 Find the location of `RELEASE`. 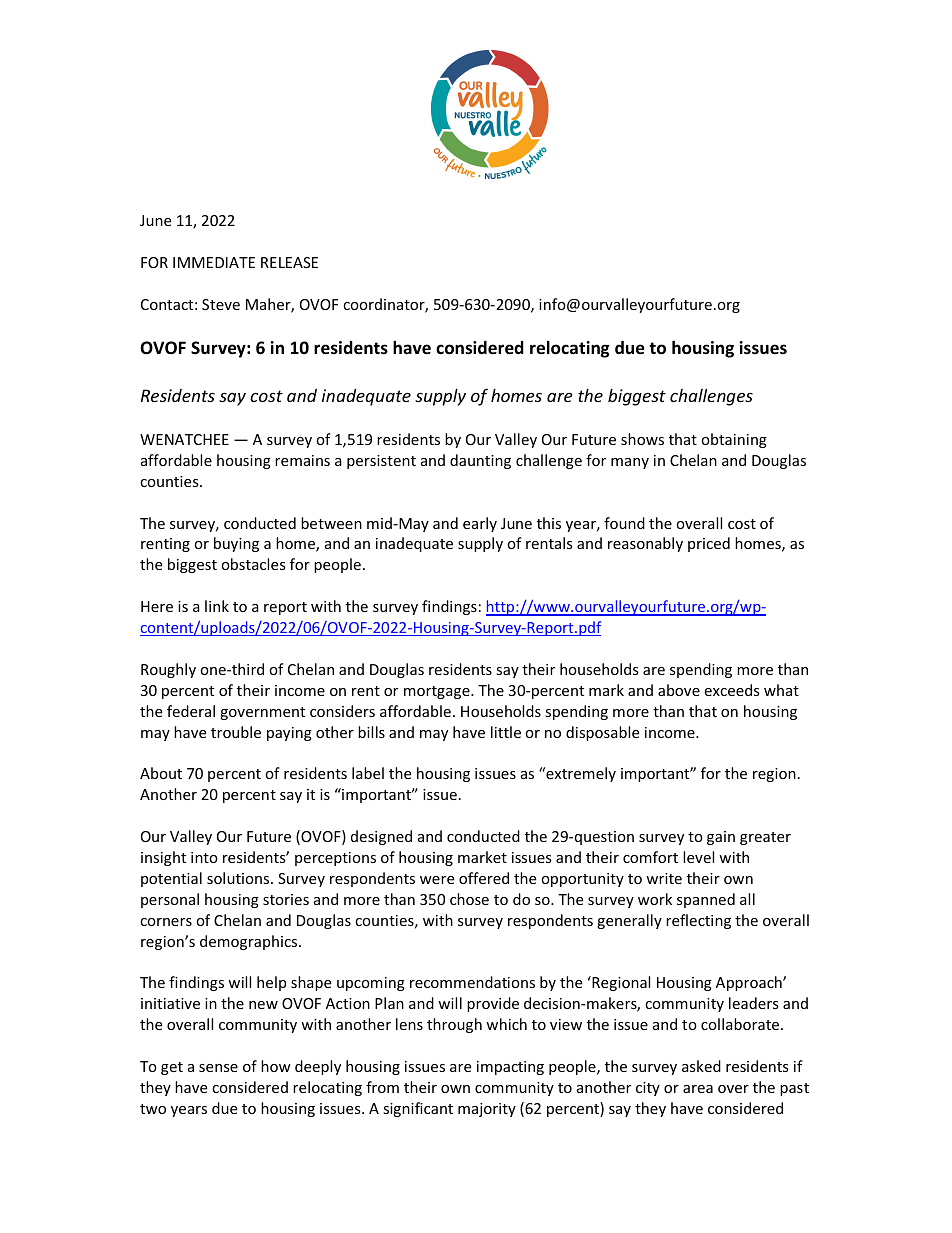

RELEASE is located at coordinates (289, 262).
